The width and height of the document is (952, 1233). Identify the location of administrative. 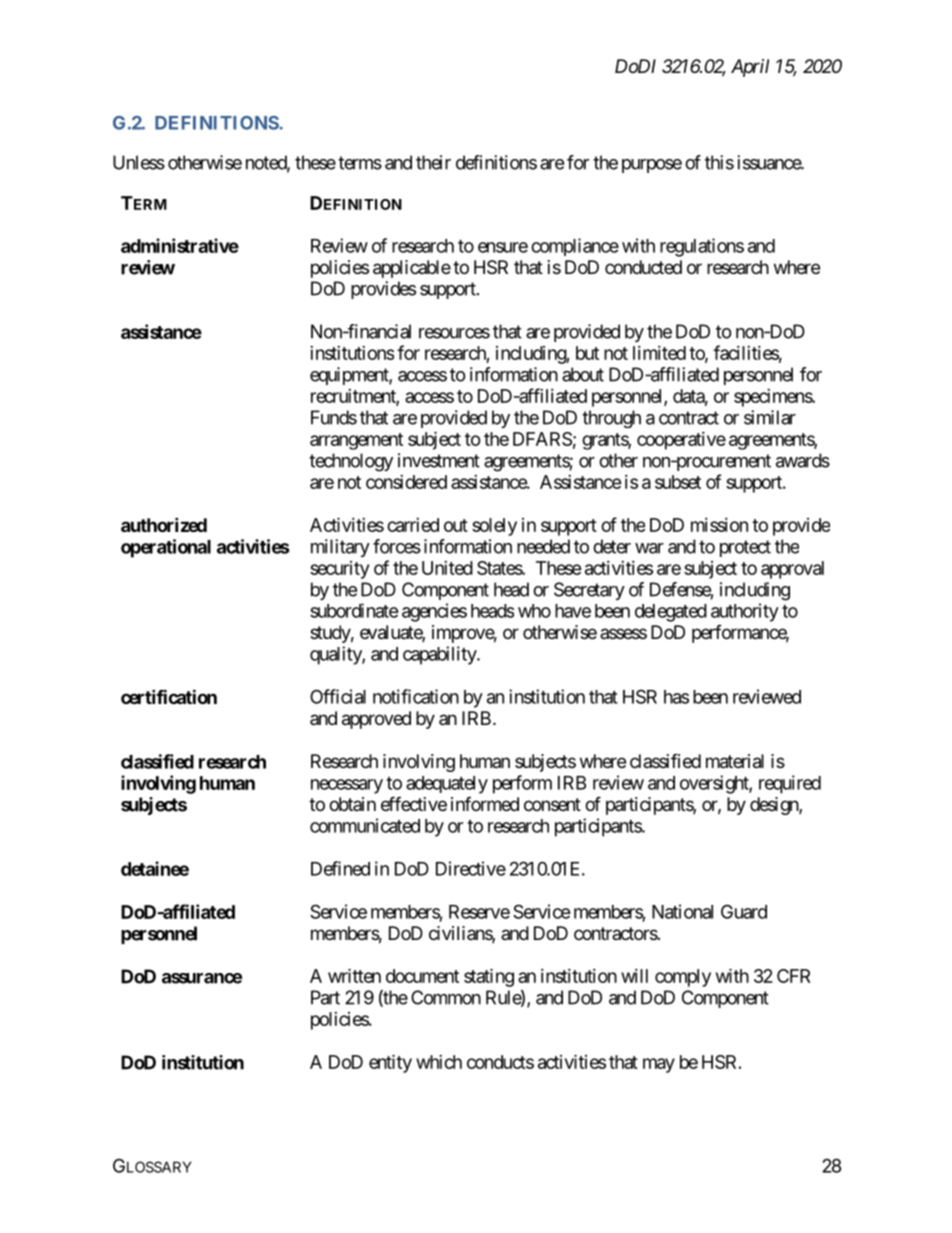
(180, 245).
